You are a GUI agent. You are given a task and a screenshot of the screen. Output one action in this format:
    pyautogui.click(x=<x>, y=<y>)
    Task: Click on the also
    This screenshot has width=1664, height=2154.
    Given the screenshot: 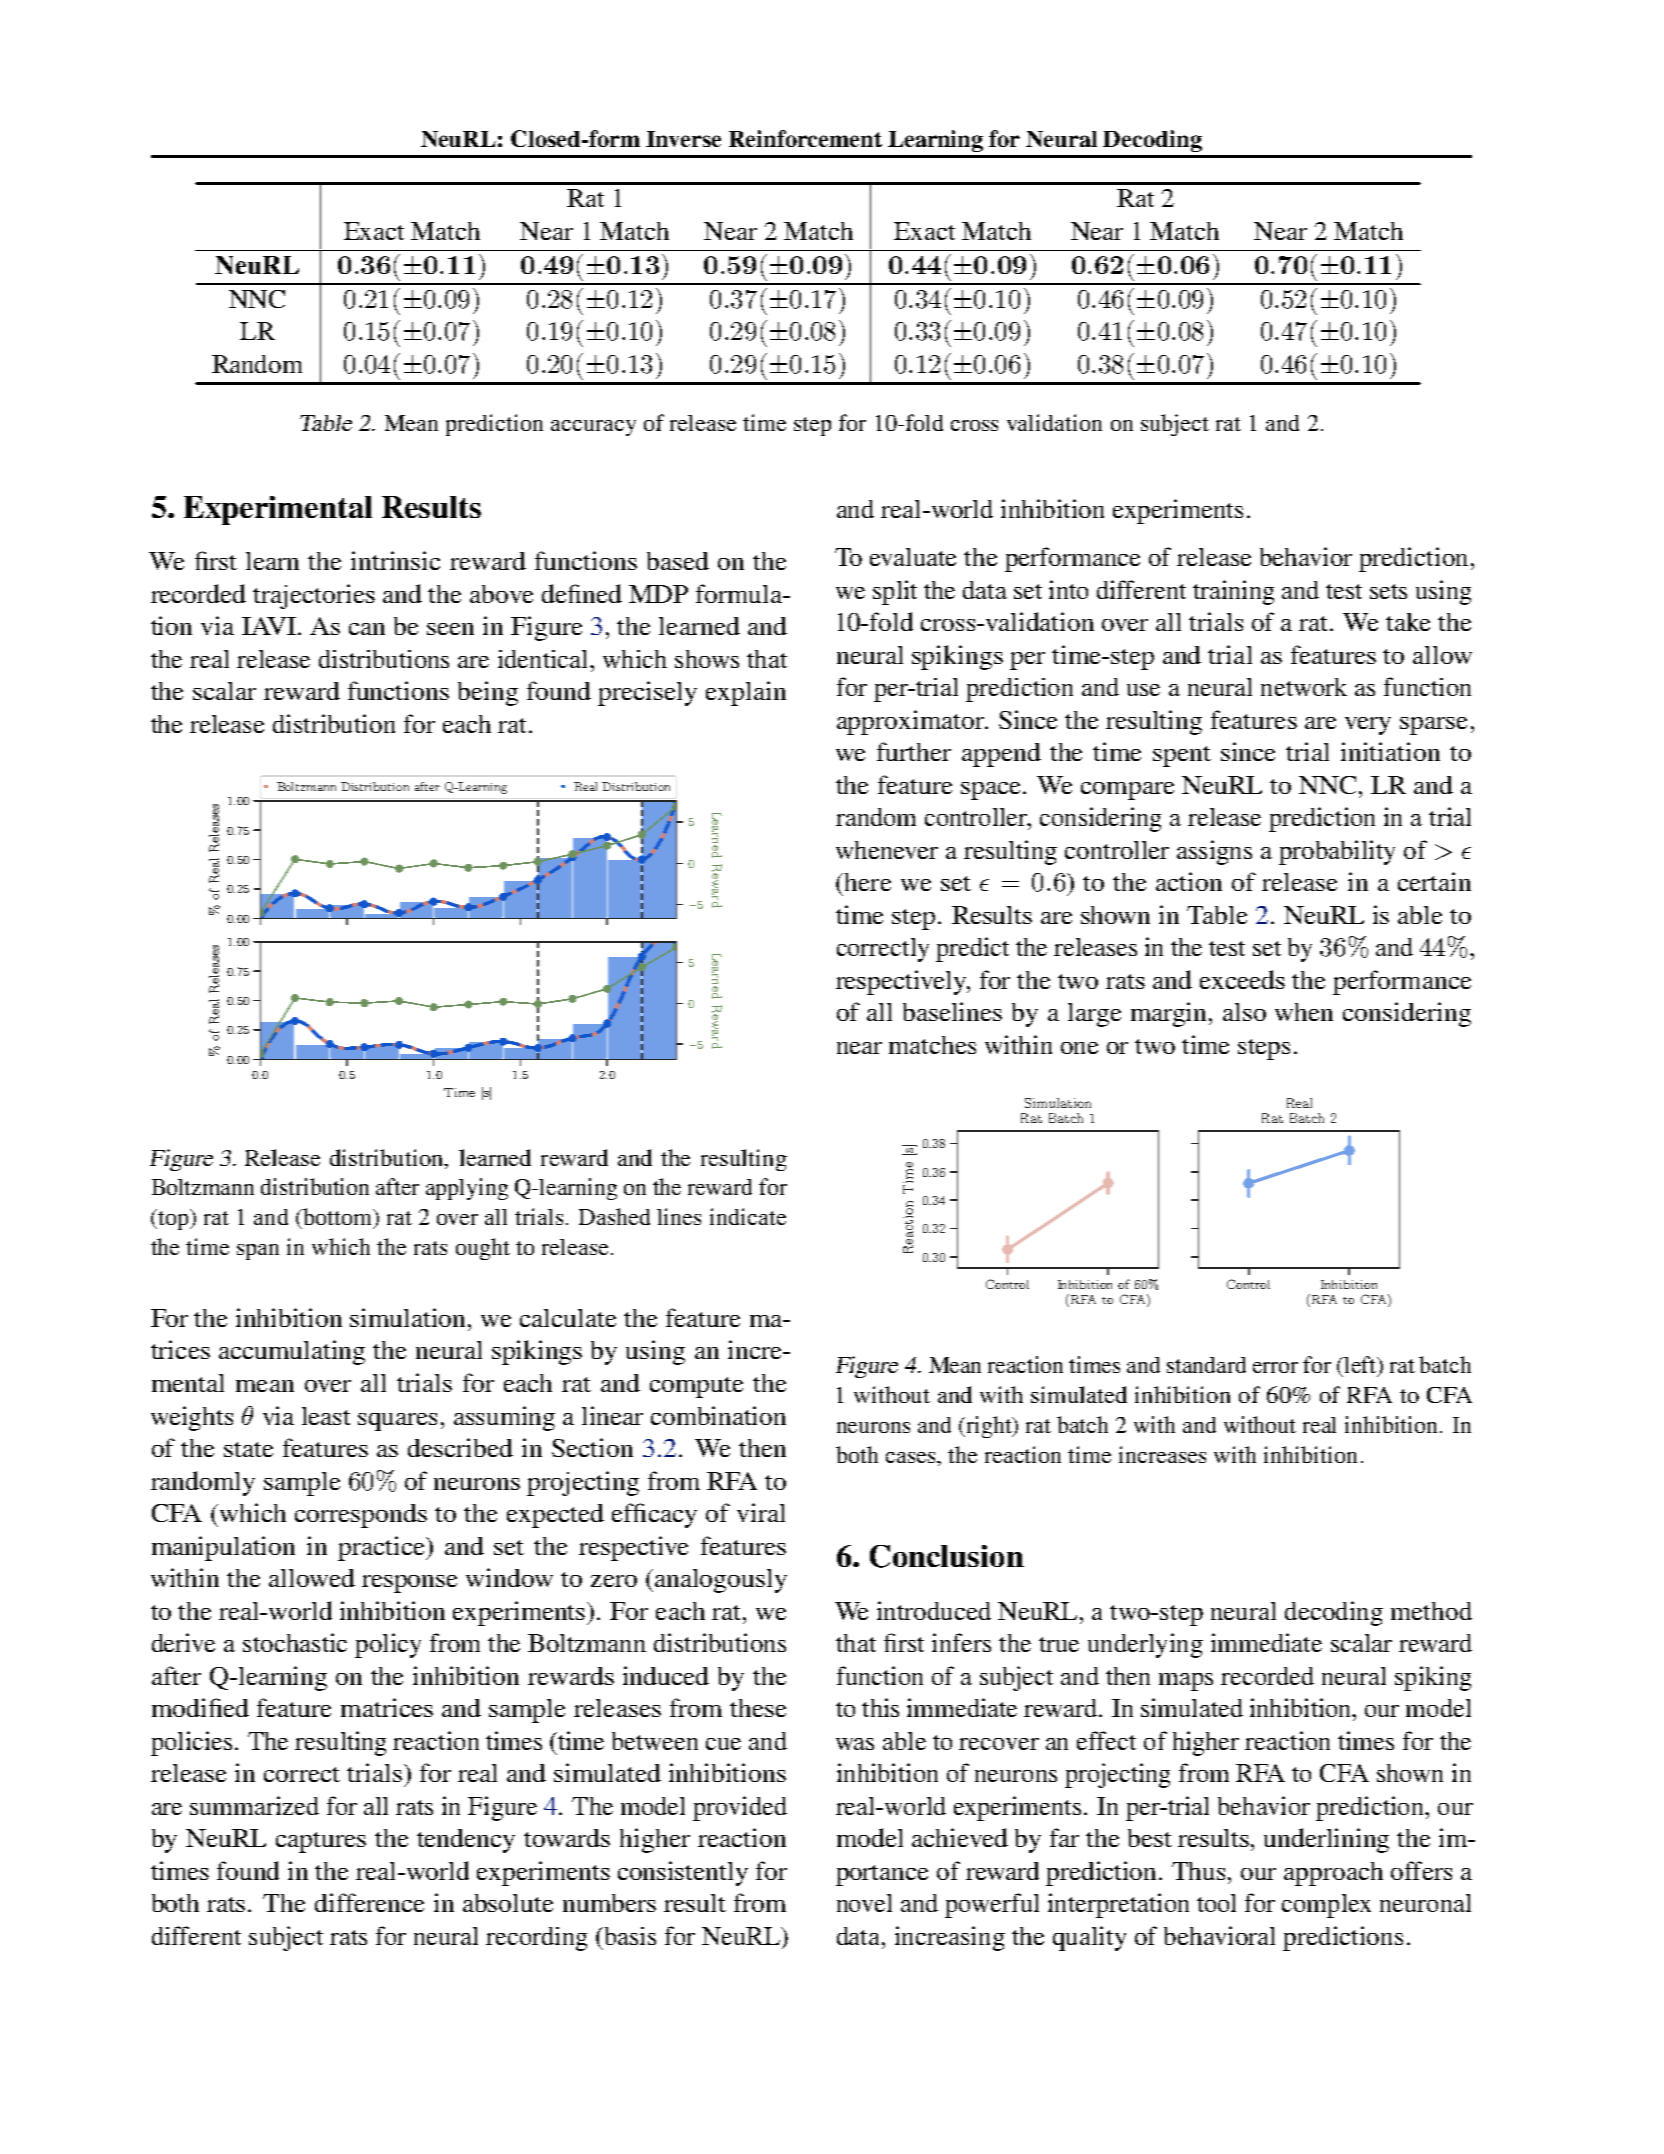 What is the action you would take?
    pyautogui.click(x=1244, y=1012)
